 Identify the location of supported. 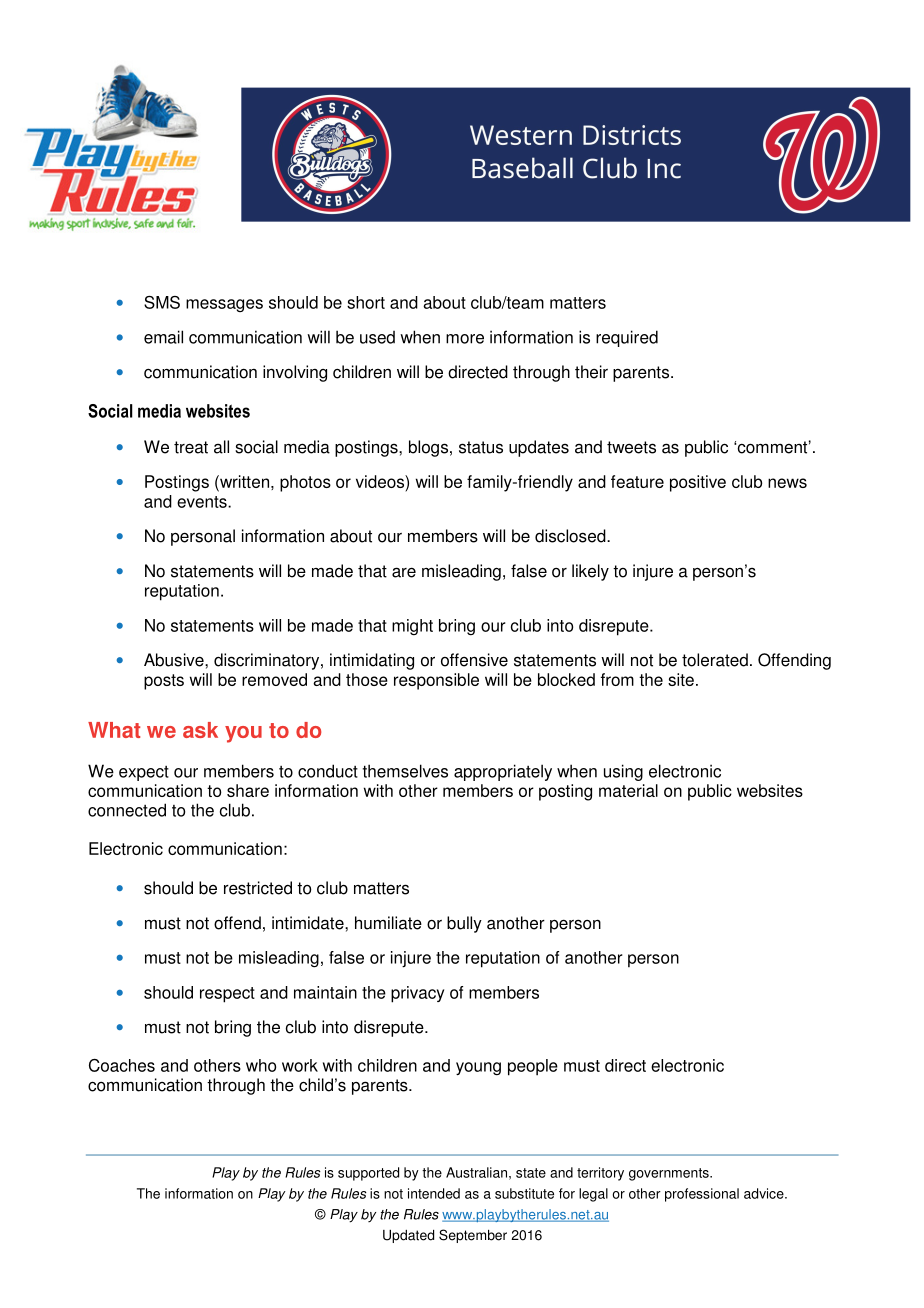
(368, 1174).
